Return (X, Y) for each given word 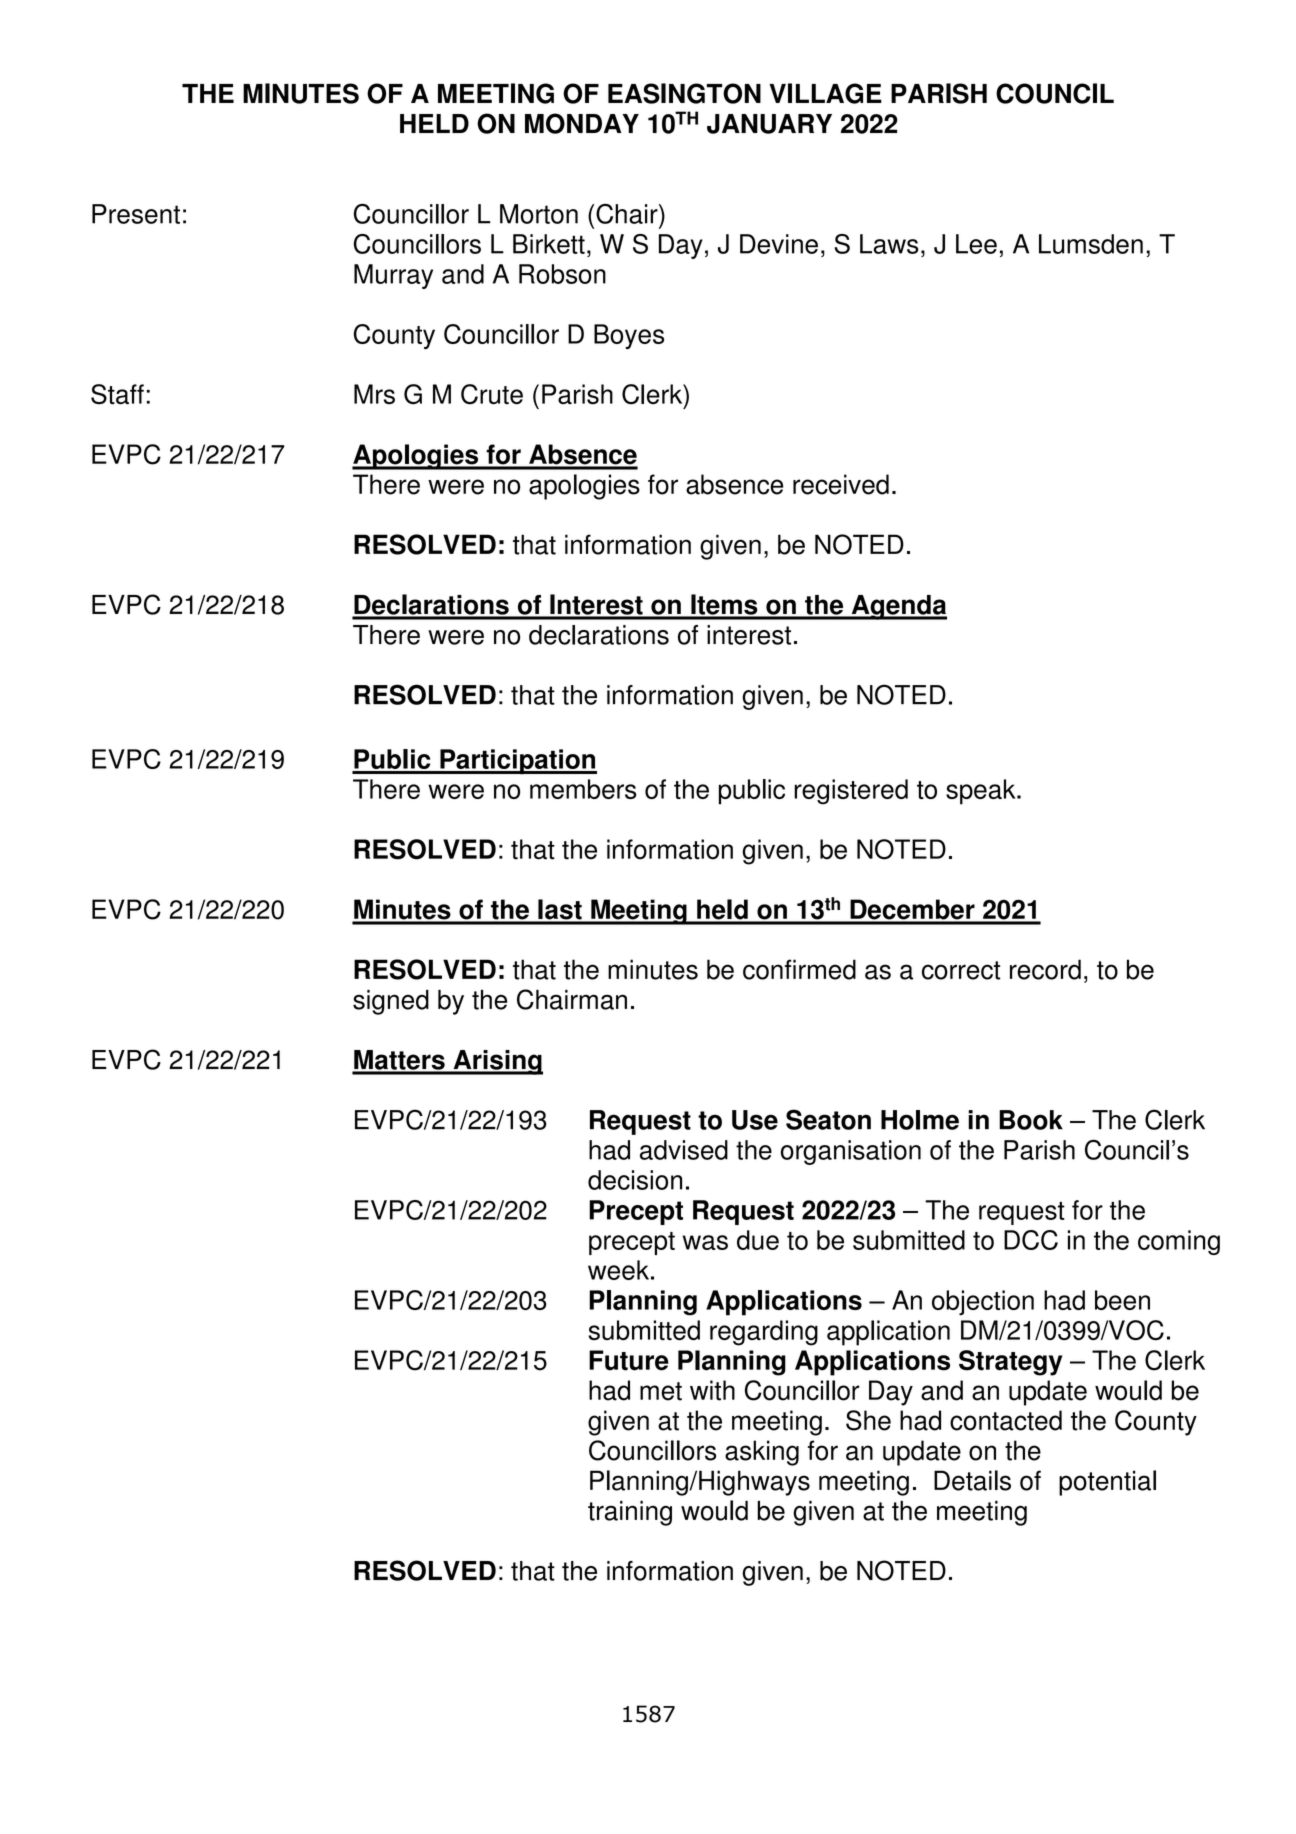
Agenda (898, 607)
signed (391, 1002)
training (630, 1513)
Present (136, 214)
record (1045, 969)
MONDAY (582, 123)
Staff (117, 394)
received (841, 484)
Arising (497, 1062)
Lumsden (1091, 244)
